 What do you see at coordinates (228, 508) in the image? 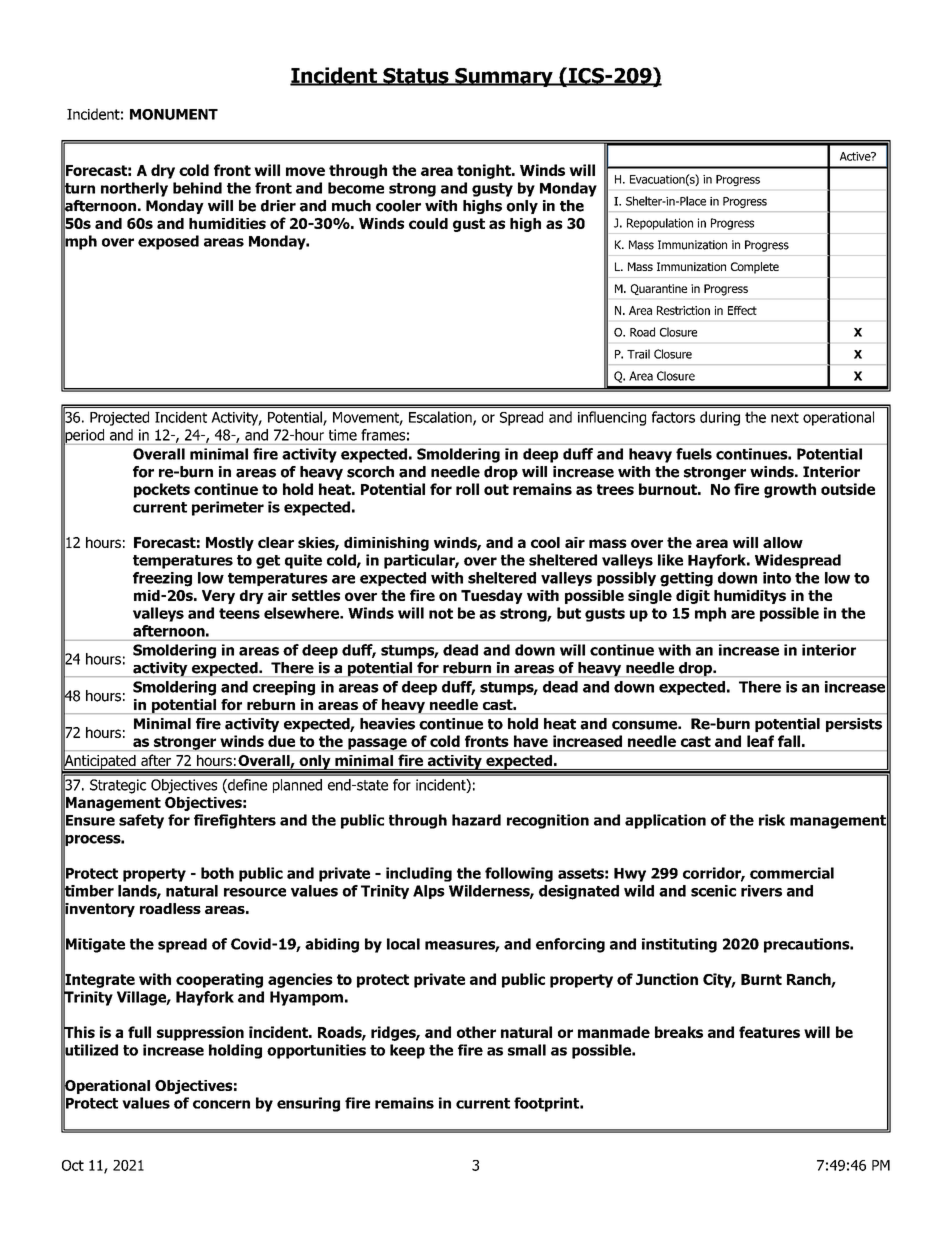
I see `perimeter` at bounding box center [228, 508].
